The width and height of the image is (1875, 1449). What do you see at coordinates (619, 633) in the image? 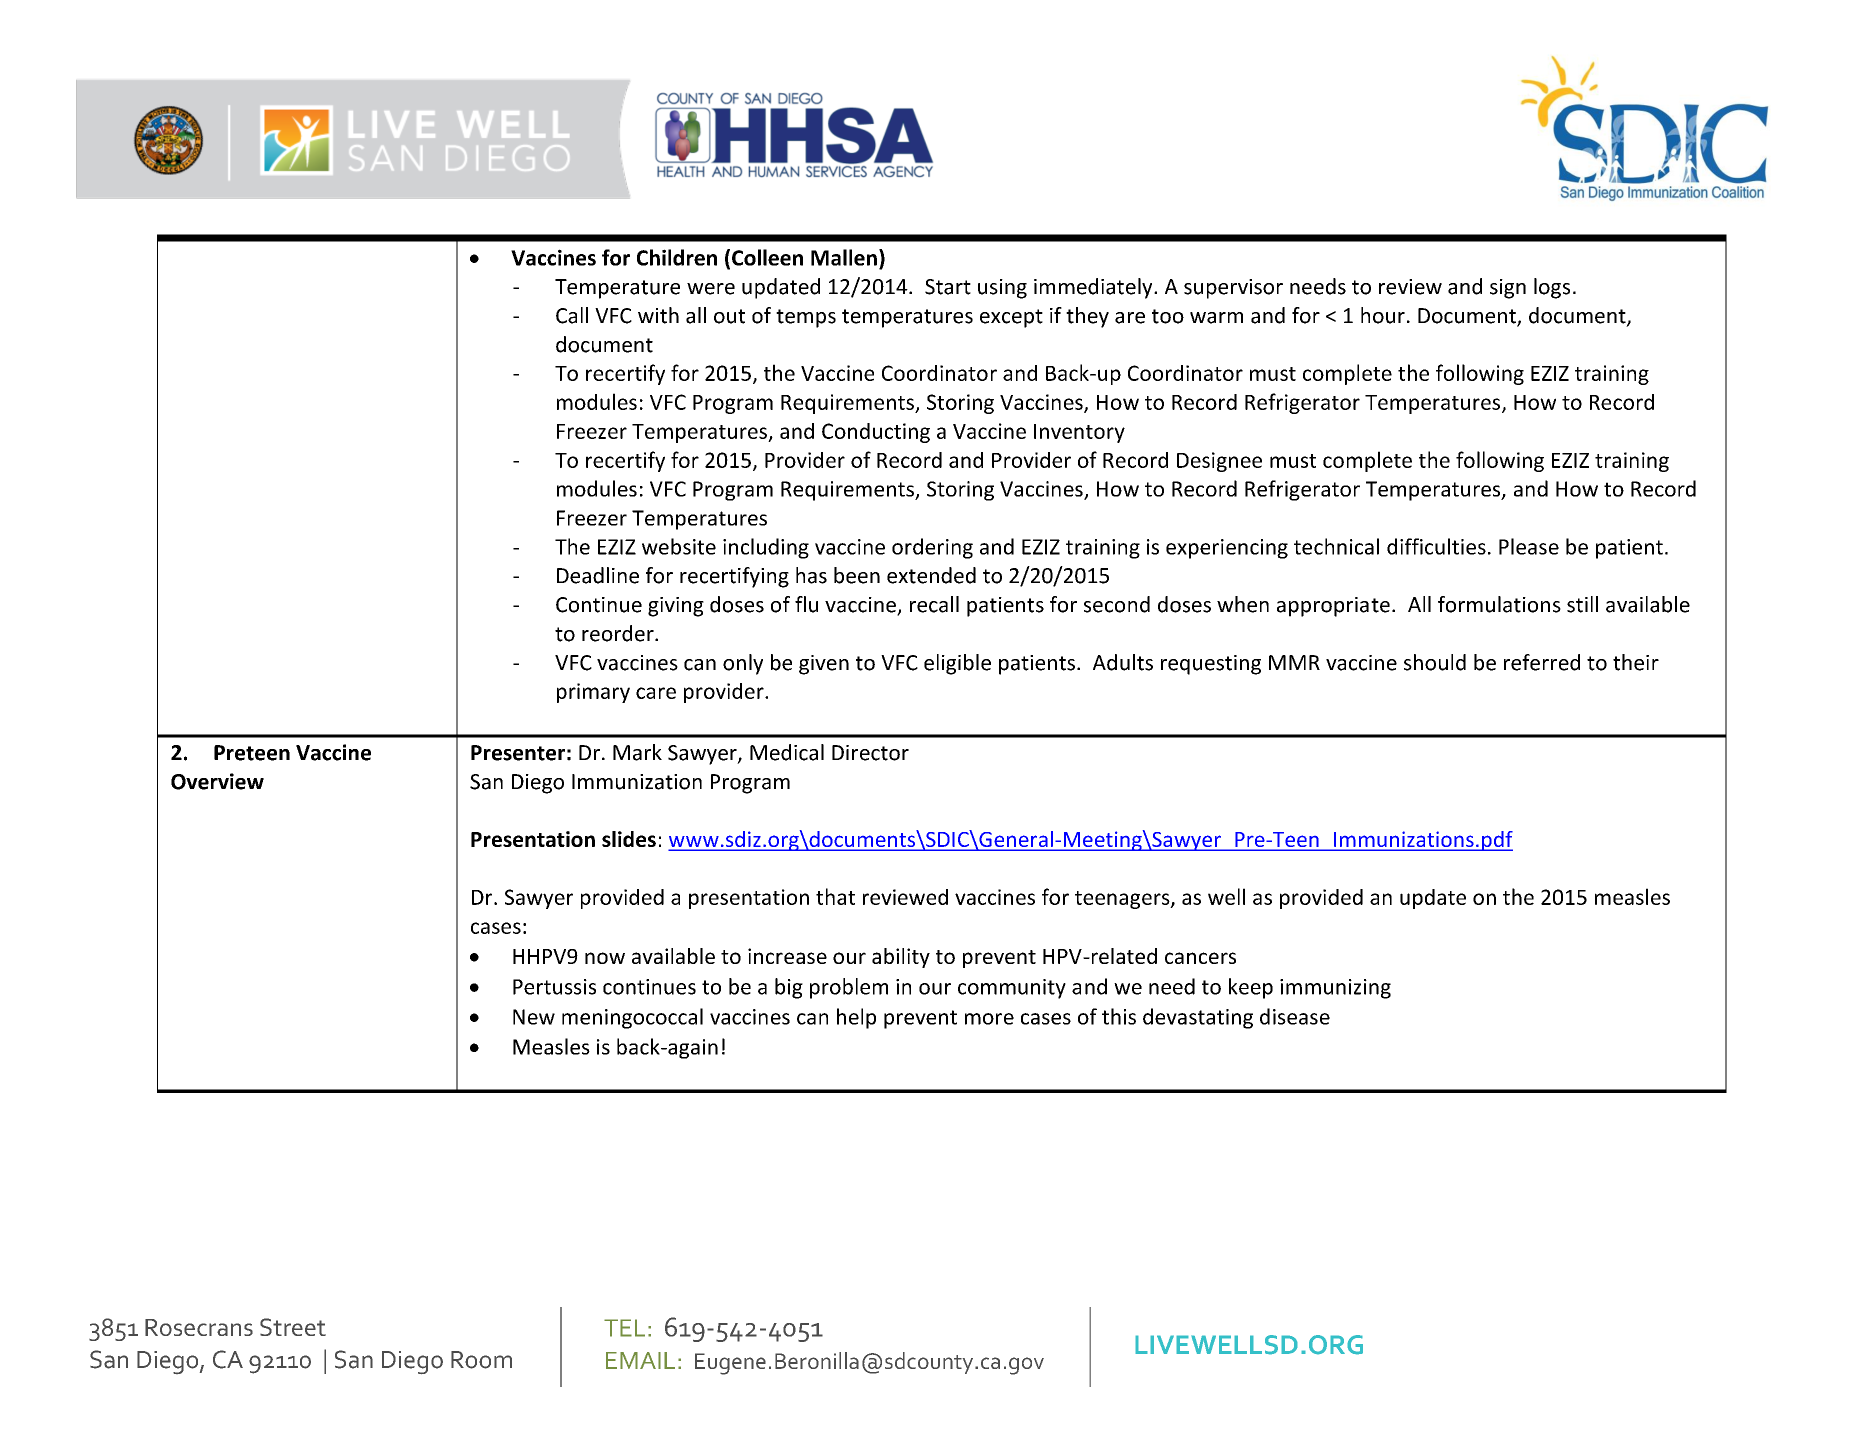
I see `reorder` at bounding box center [619, 633].
